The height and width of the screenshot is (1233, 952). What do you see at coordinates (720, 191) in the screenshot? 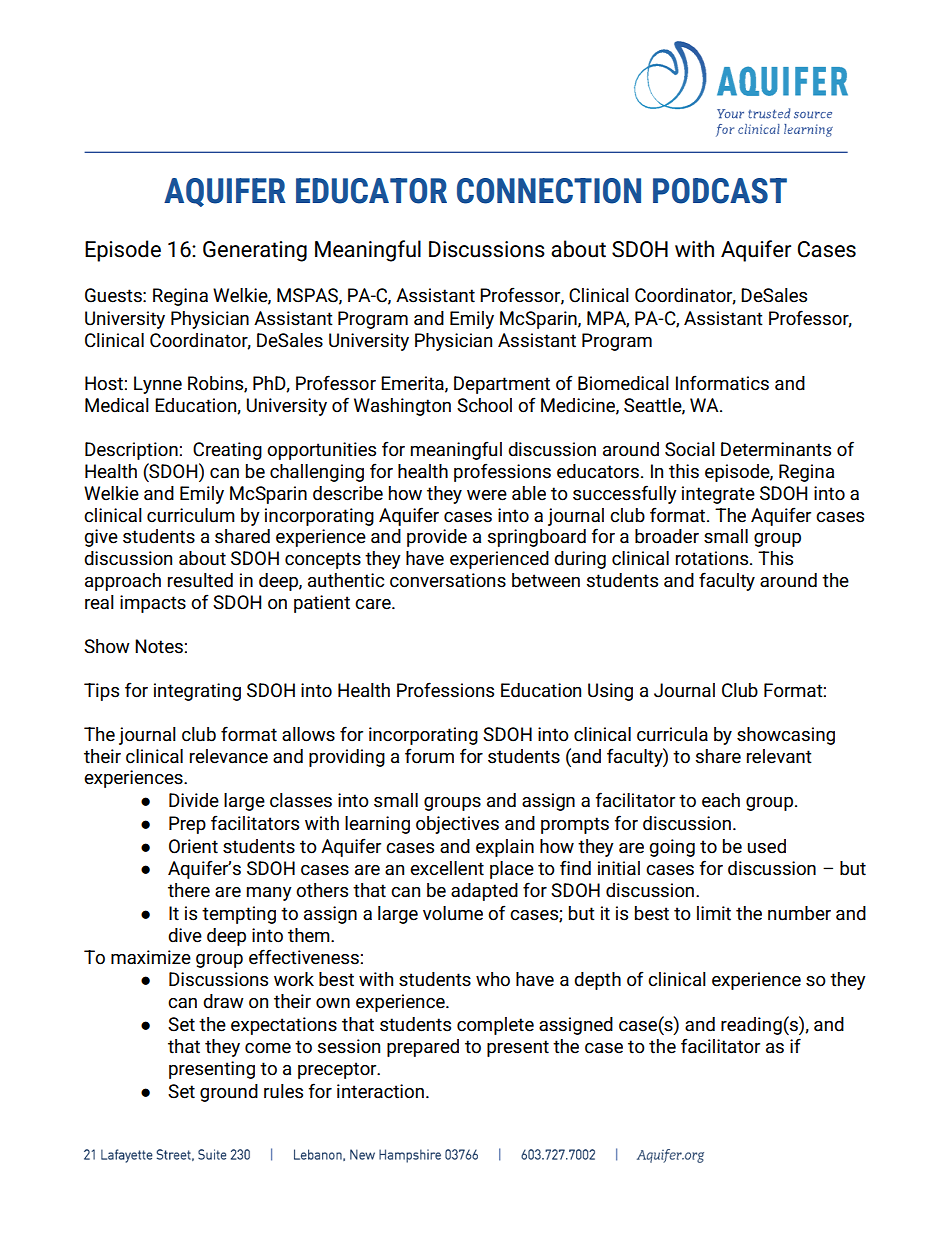
I see `PODCAST` at bounding box center [720, 191].
